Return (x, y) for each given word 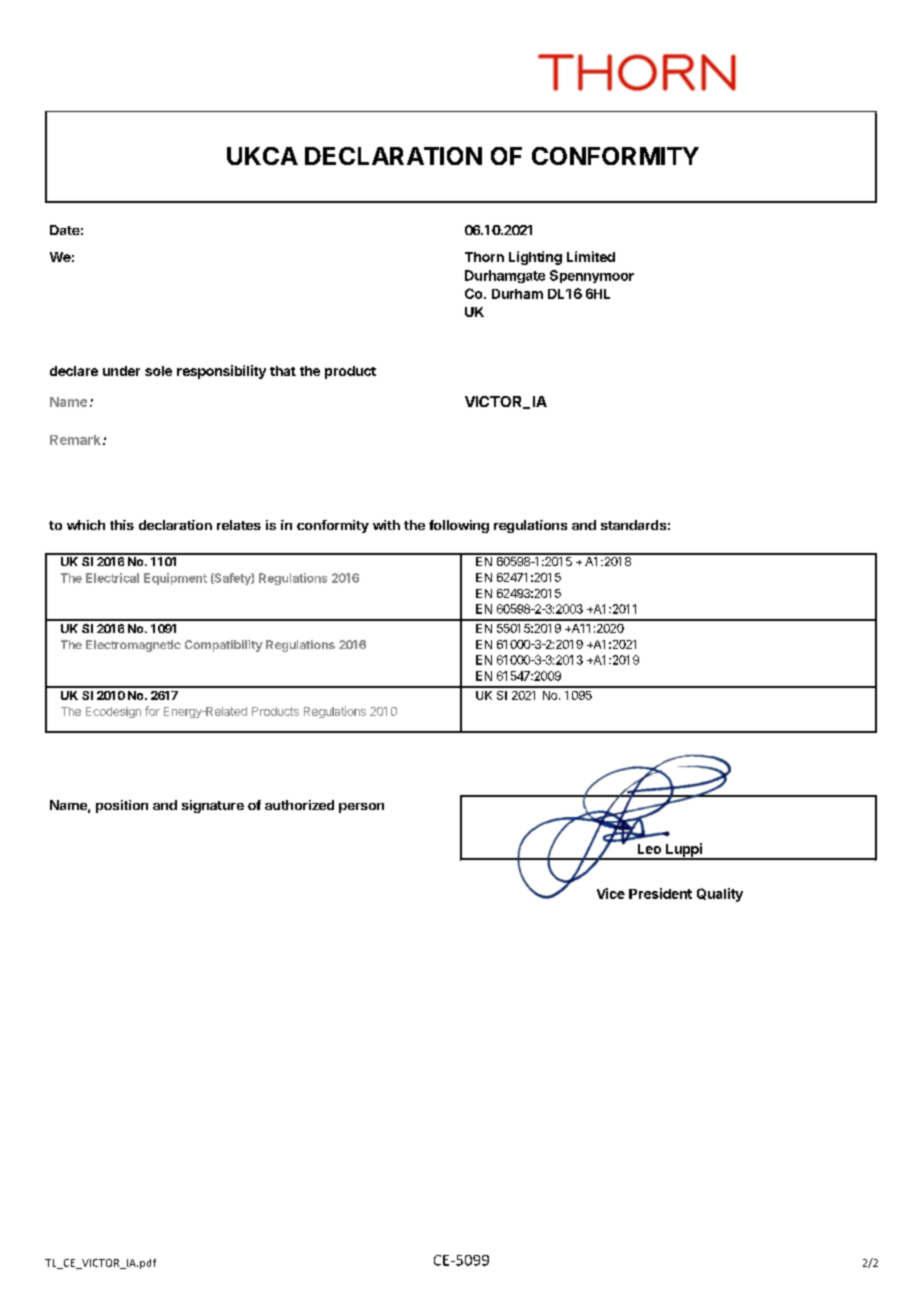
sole (158, 371)
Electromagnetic (133, 646)
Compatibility (224, 646)
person (361, 808)
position (122, 806)
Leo (649, 849)
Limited (591, 256)
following (459, 526)
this (122, 525)
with (386, 525)
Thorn (484, 257)
